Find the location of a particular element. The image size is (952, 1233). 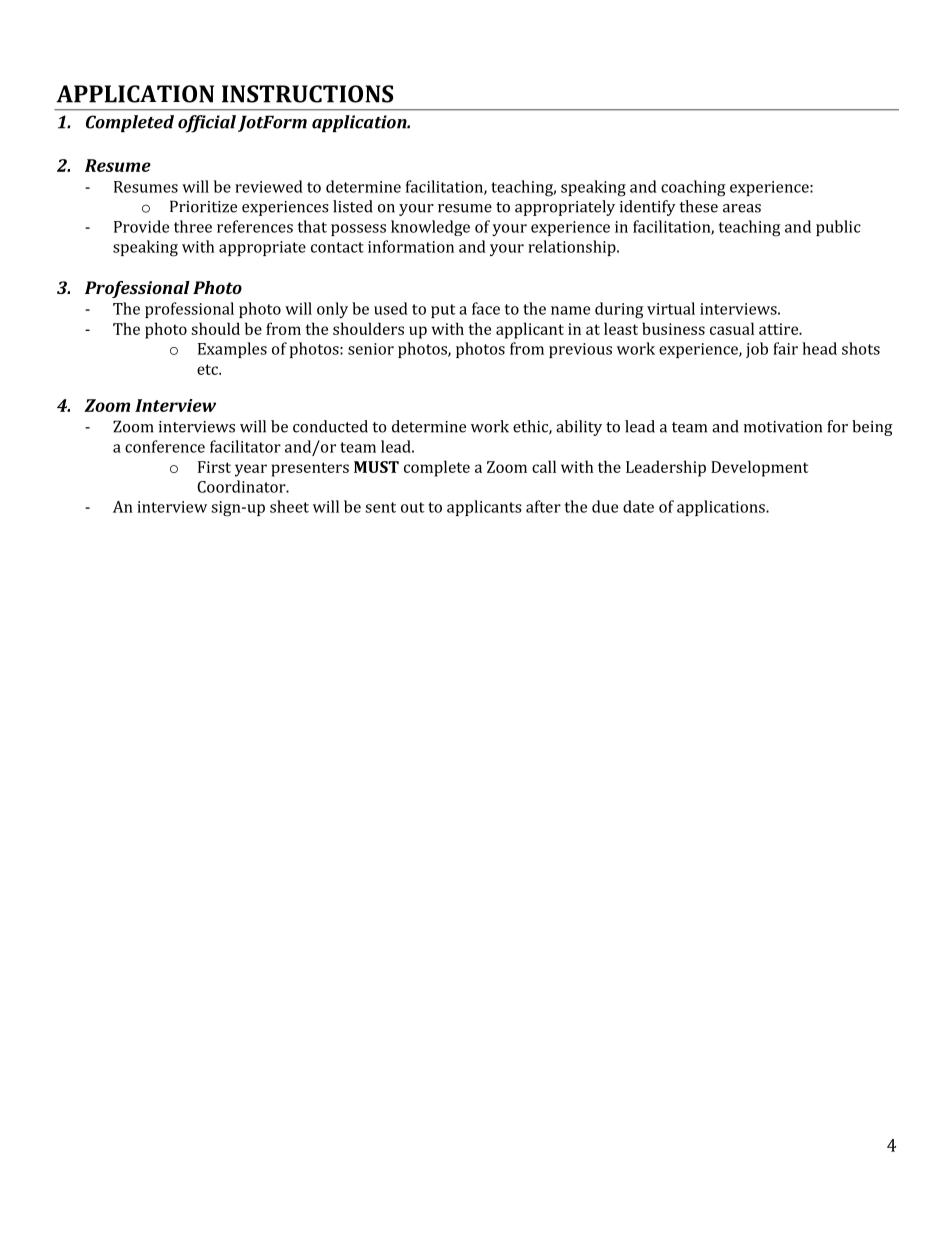

previous is located at coordinates (580, 350).
